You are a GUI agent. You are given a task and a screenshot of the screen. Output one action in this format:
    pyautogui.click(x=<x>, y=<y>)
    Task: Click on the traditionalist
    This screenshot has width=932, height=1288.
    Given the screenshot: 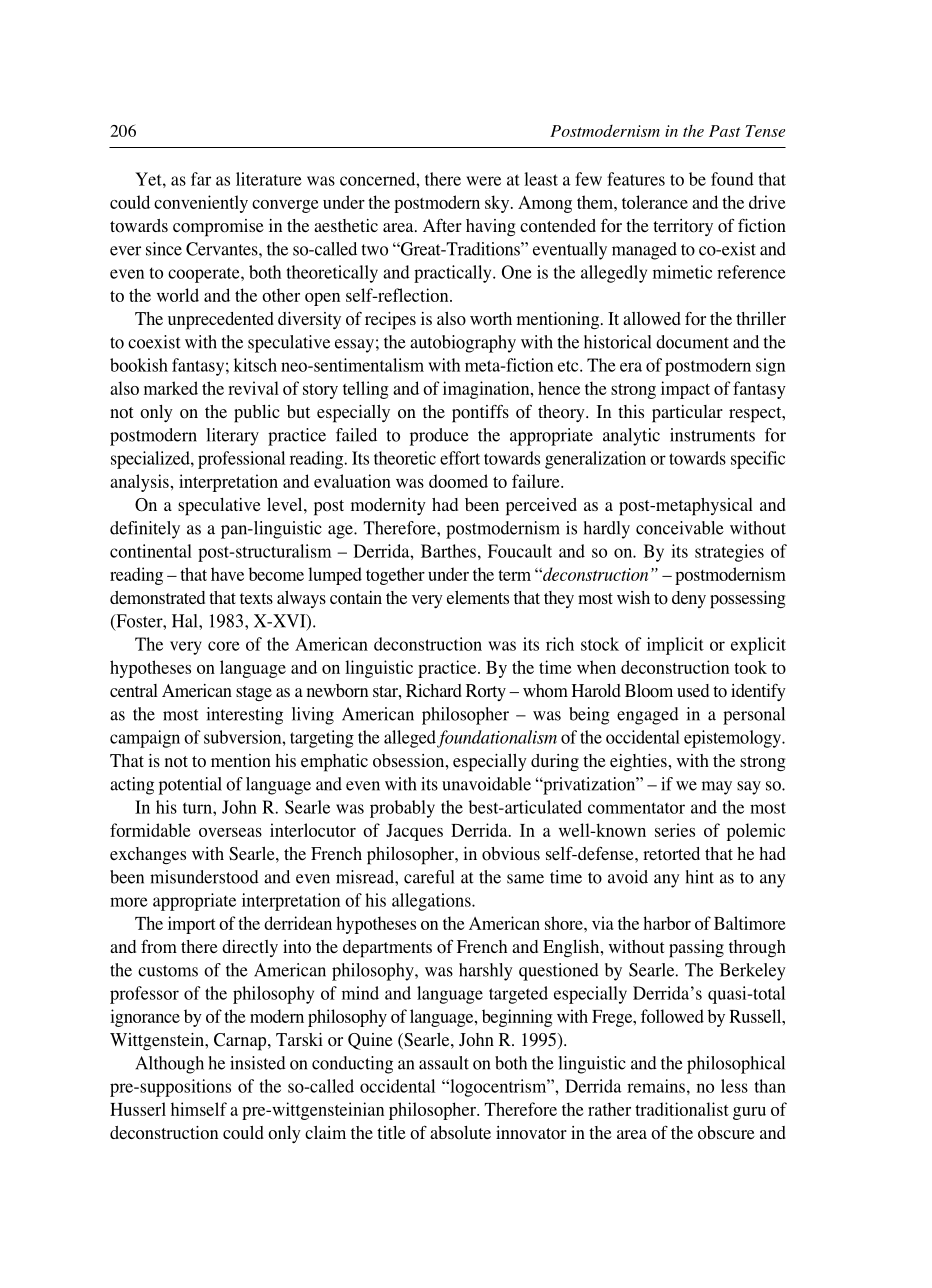 What is the action you would take?
    pyautogui.click(x=682, y=1109)
